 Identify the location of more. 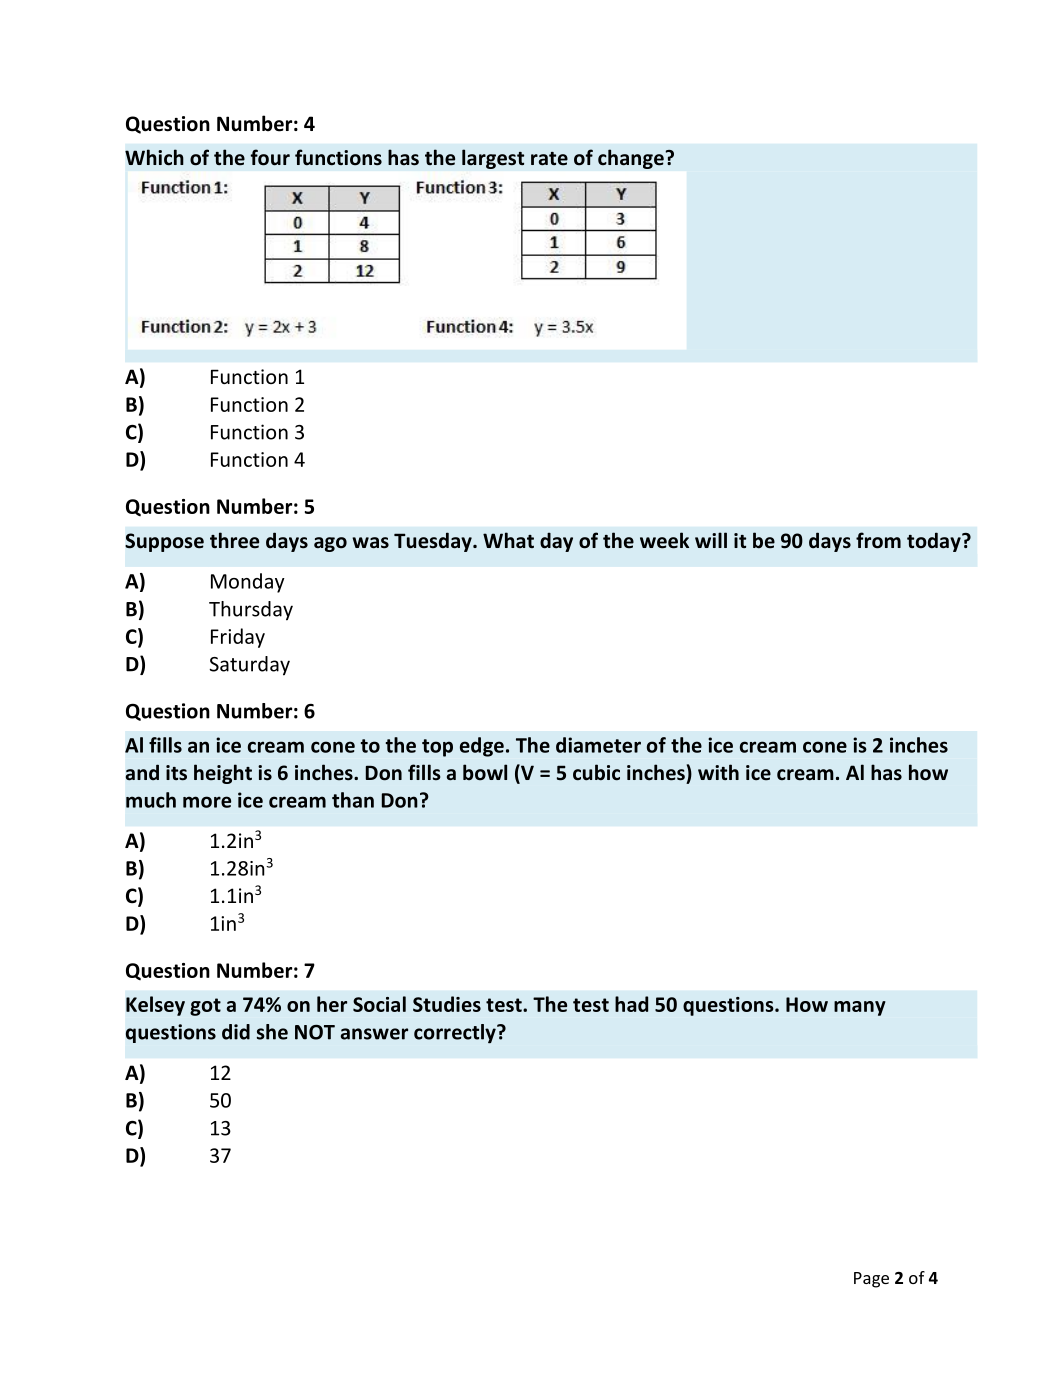
(207, 802).
